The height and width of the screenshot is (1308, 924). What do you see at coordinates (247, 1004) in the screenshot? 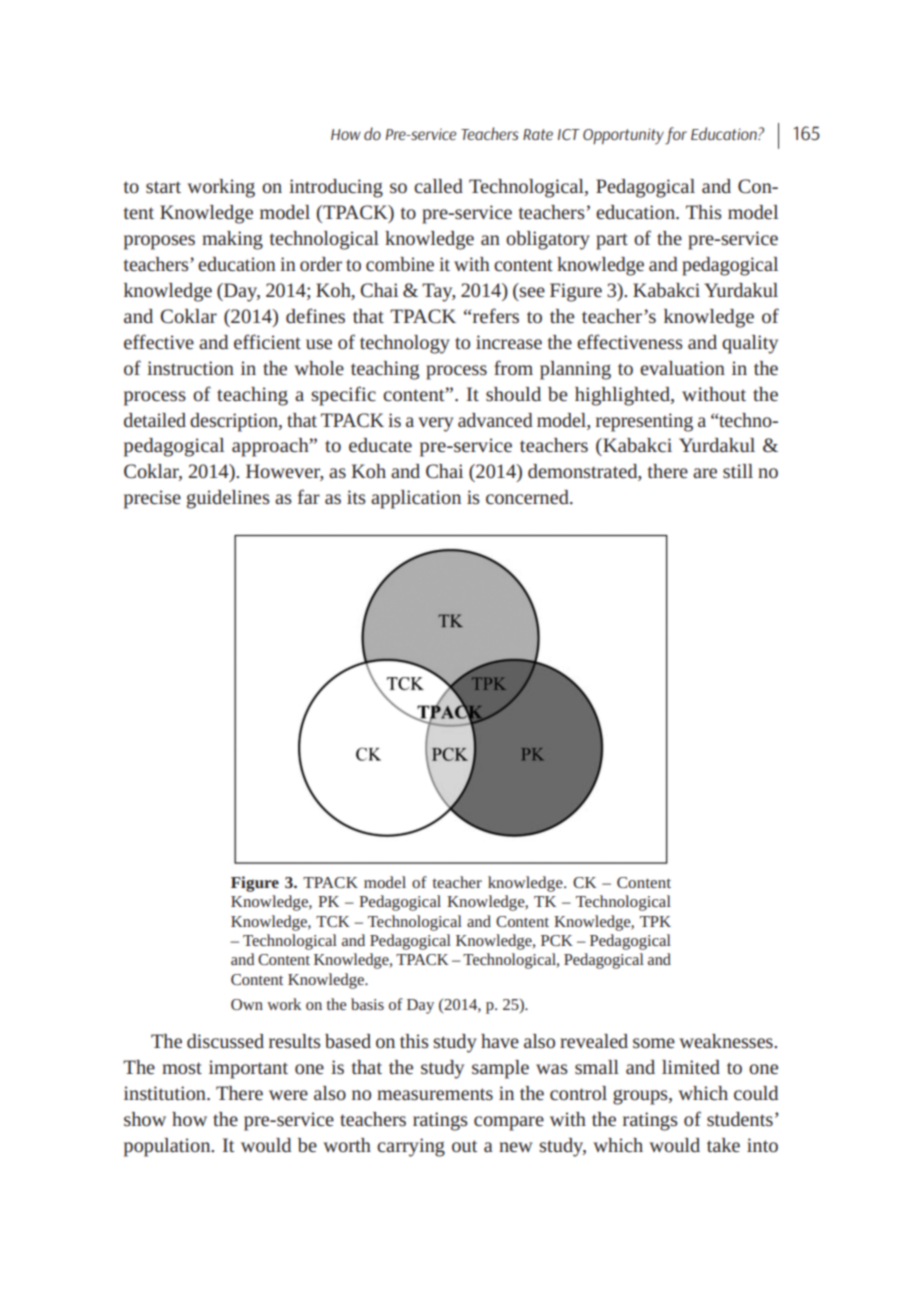
I see `Own` at bounding box center [247, 1004].
